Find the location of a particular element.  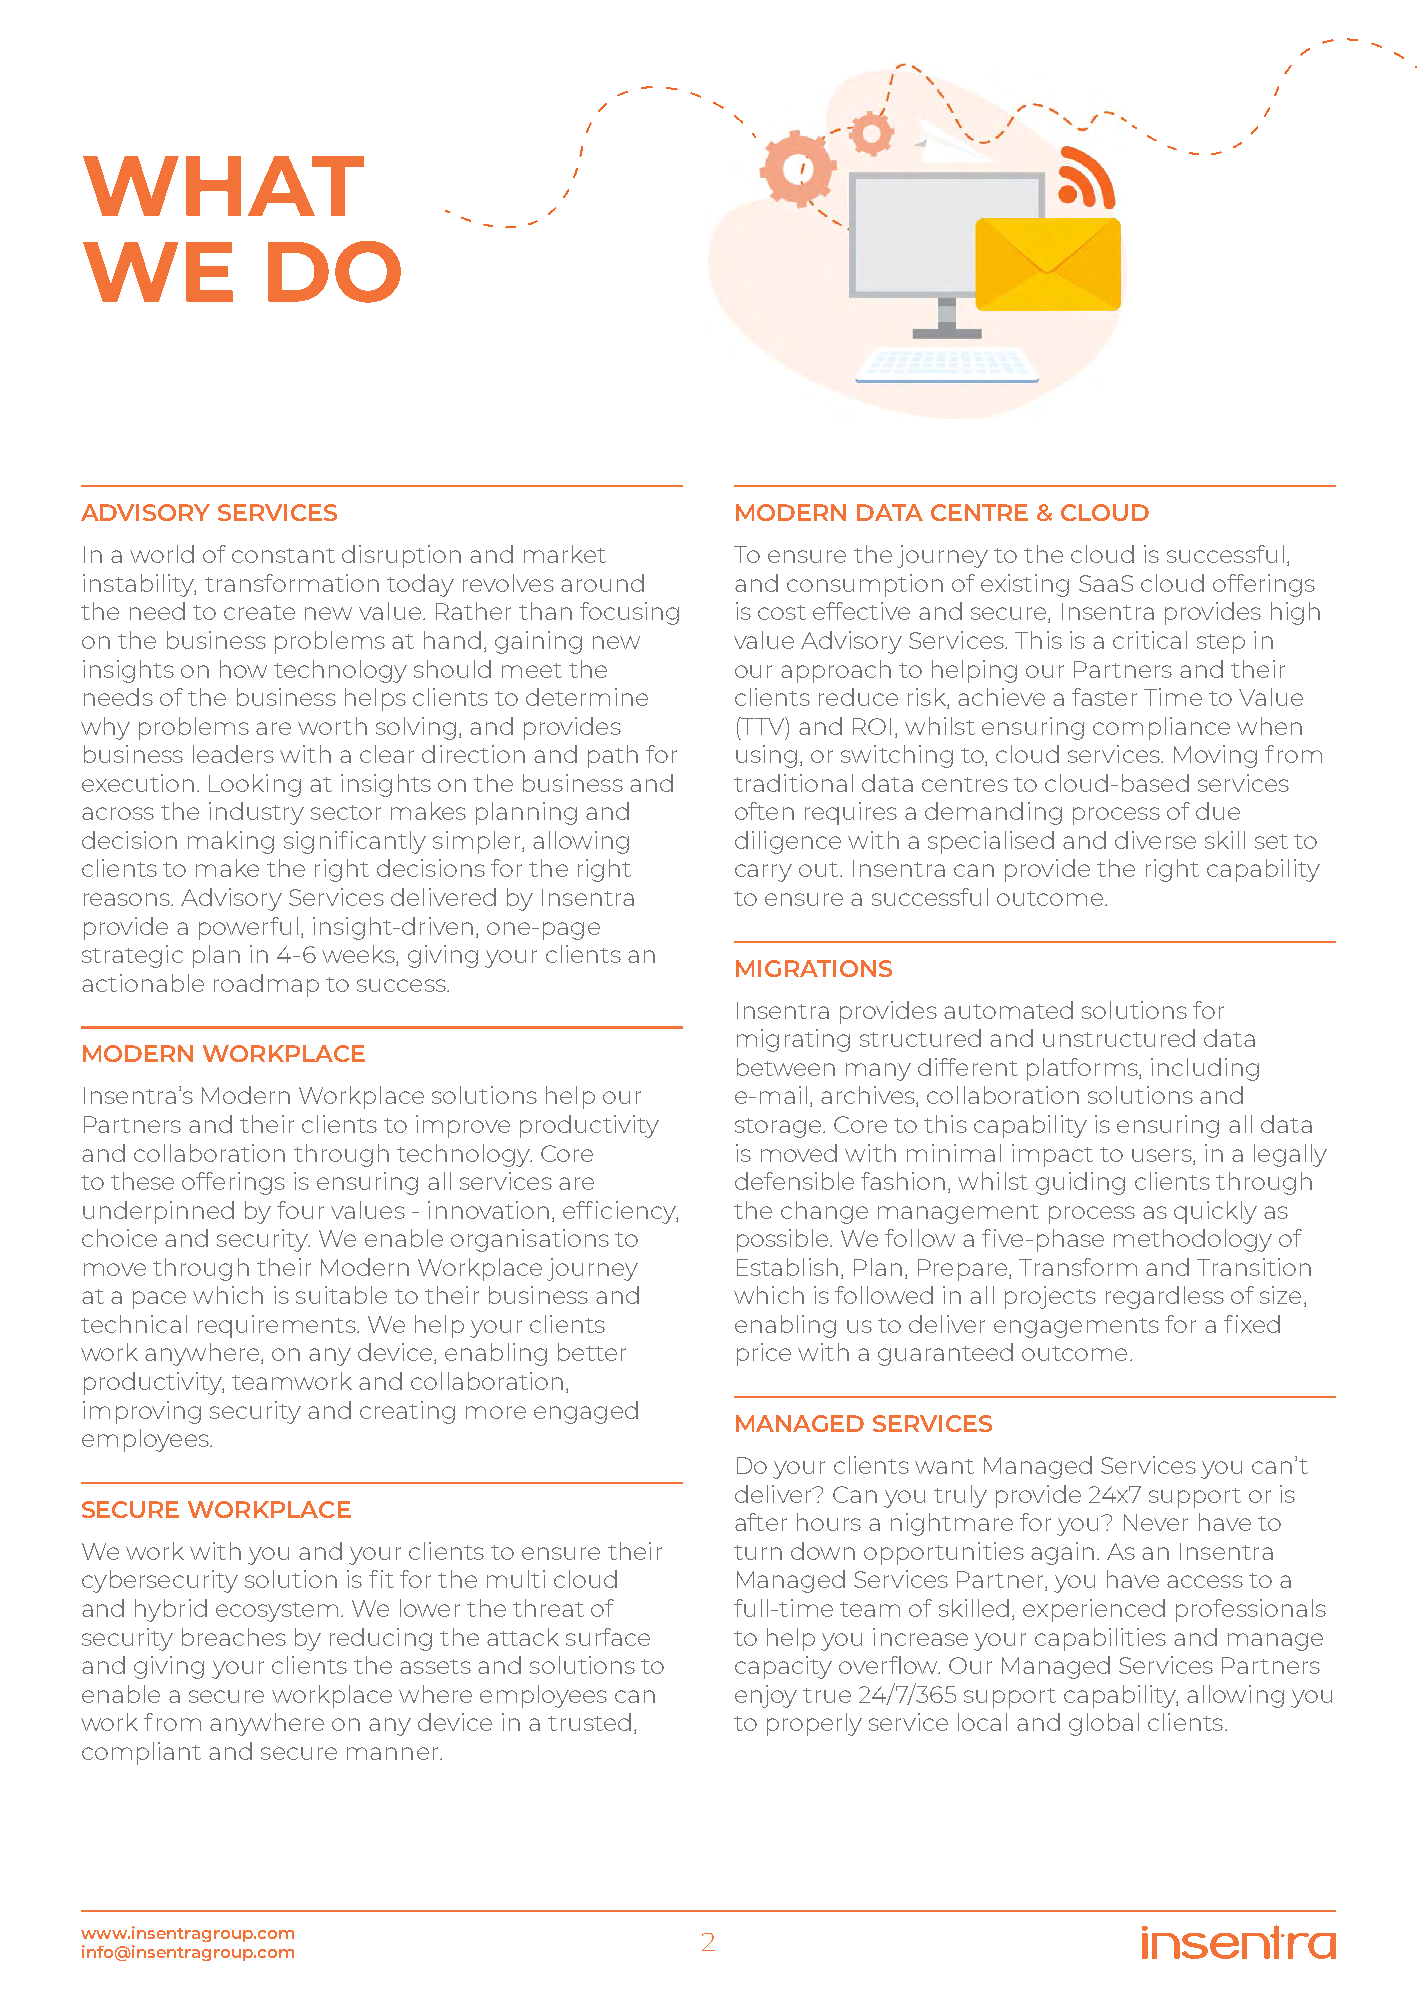

critical is located at coordinates (1150, 640).
